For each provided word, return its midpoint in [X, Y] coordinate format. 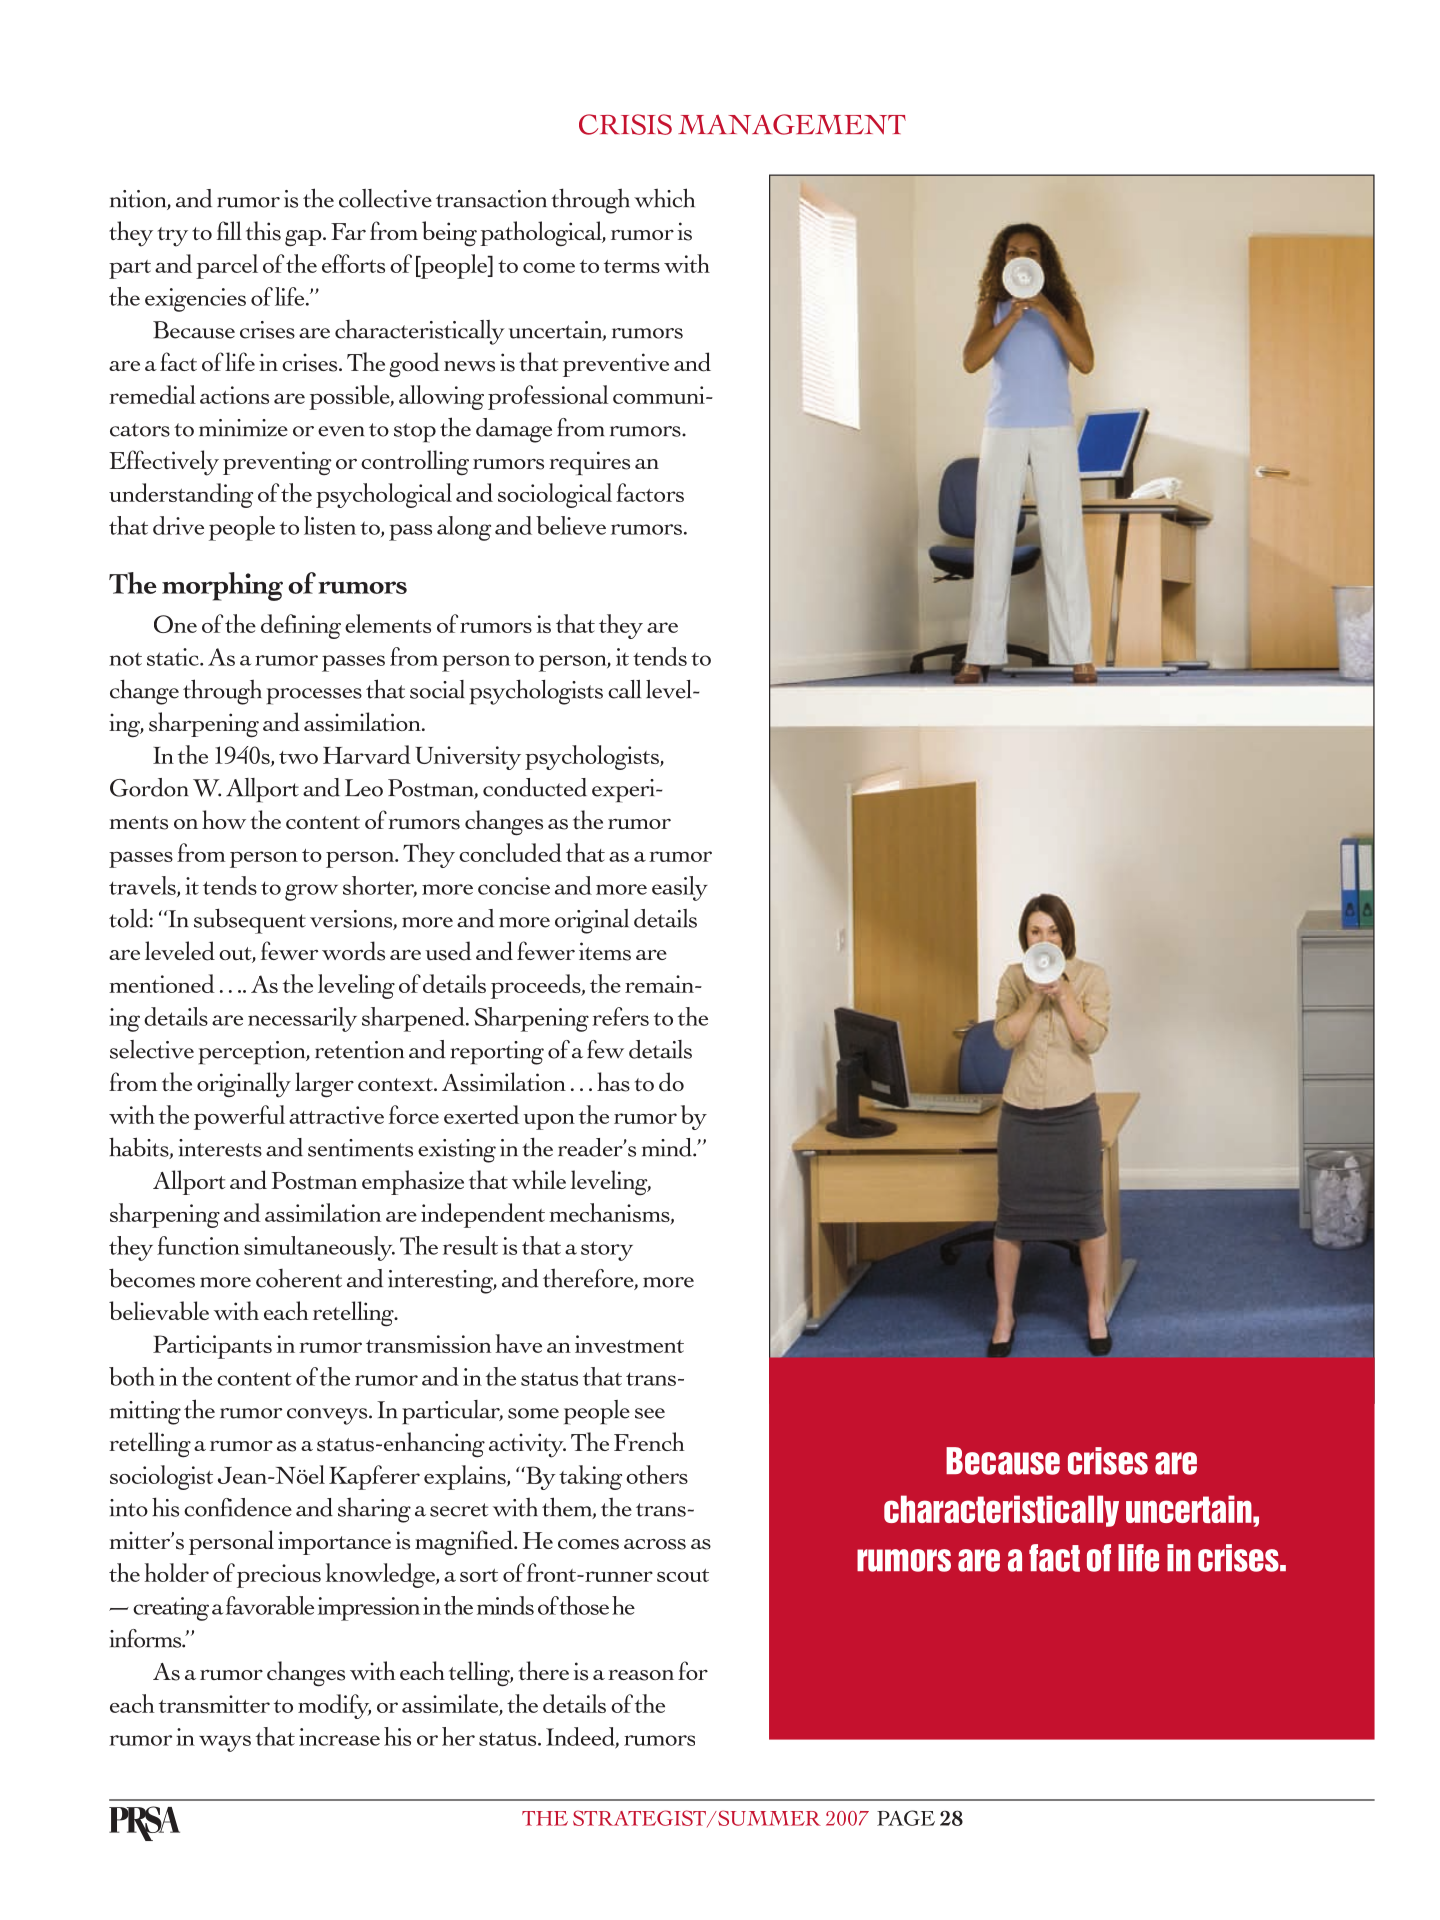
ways [225, 1743]
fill [229, 230]
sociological [555, 495]
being [449, 234]
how [224, 819]
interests [220, 1148]
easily [680, 888]
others [657, 1474]
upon [549, 1122]
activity [527, 1445]
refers [620, 1016]
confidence [238, 1507]
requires [589, 463]
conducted [535, 787]
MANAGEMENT [792, 124]
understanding [181, 495]
